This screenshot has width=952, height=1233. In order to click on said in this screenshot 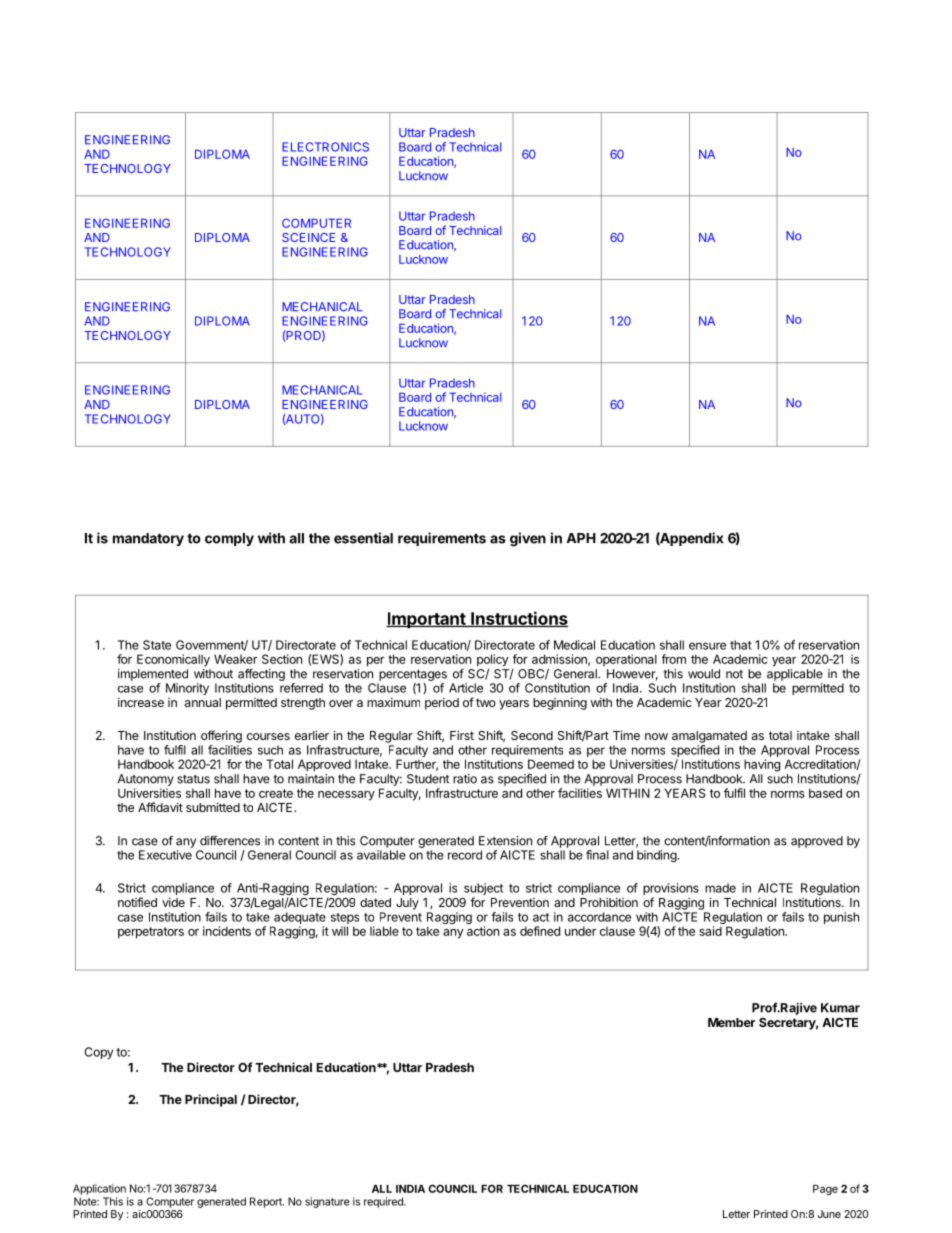, I will do `click(710, 931)`.
